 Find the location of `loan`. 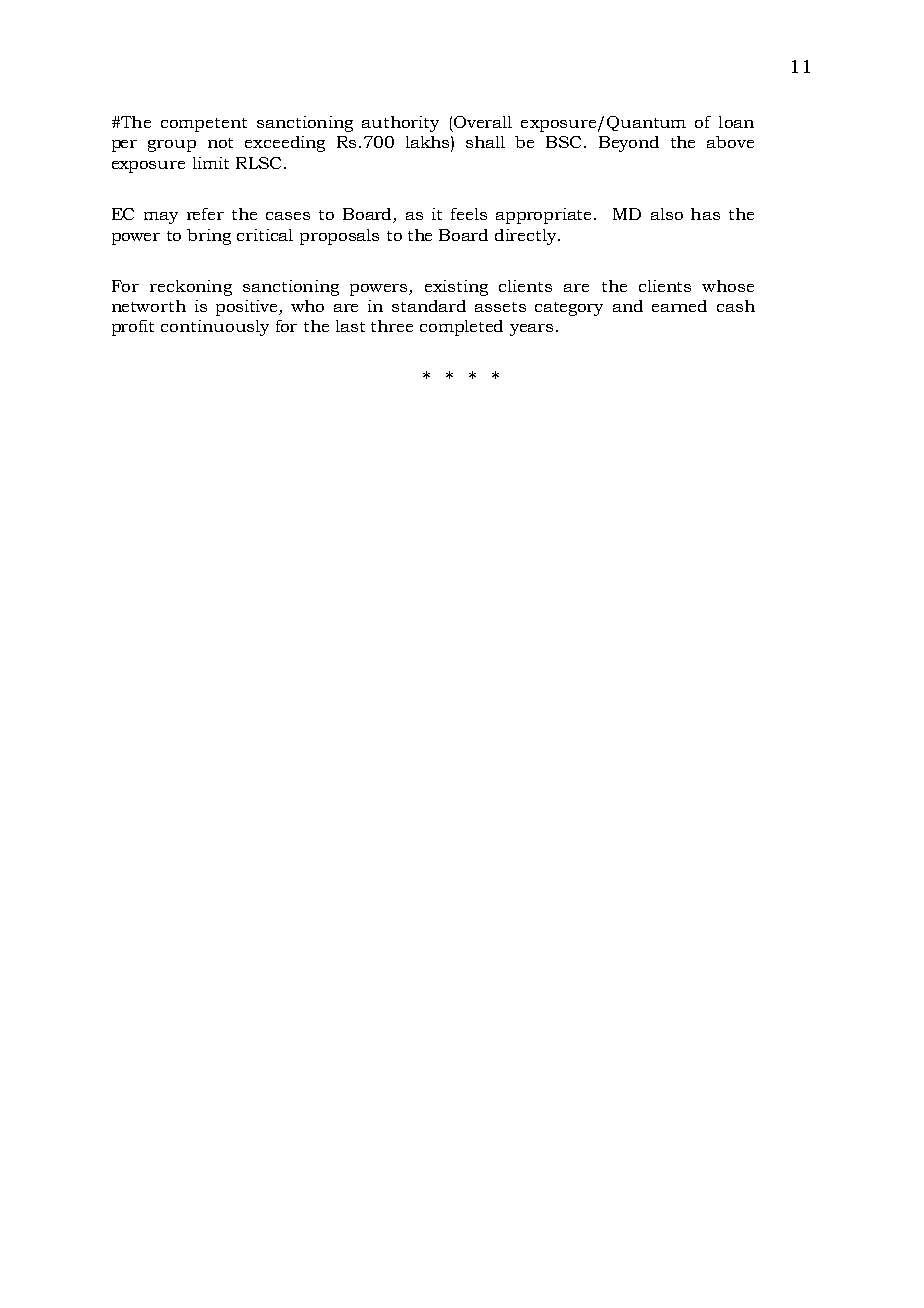

loan is located at coordinates (736, 122).
